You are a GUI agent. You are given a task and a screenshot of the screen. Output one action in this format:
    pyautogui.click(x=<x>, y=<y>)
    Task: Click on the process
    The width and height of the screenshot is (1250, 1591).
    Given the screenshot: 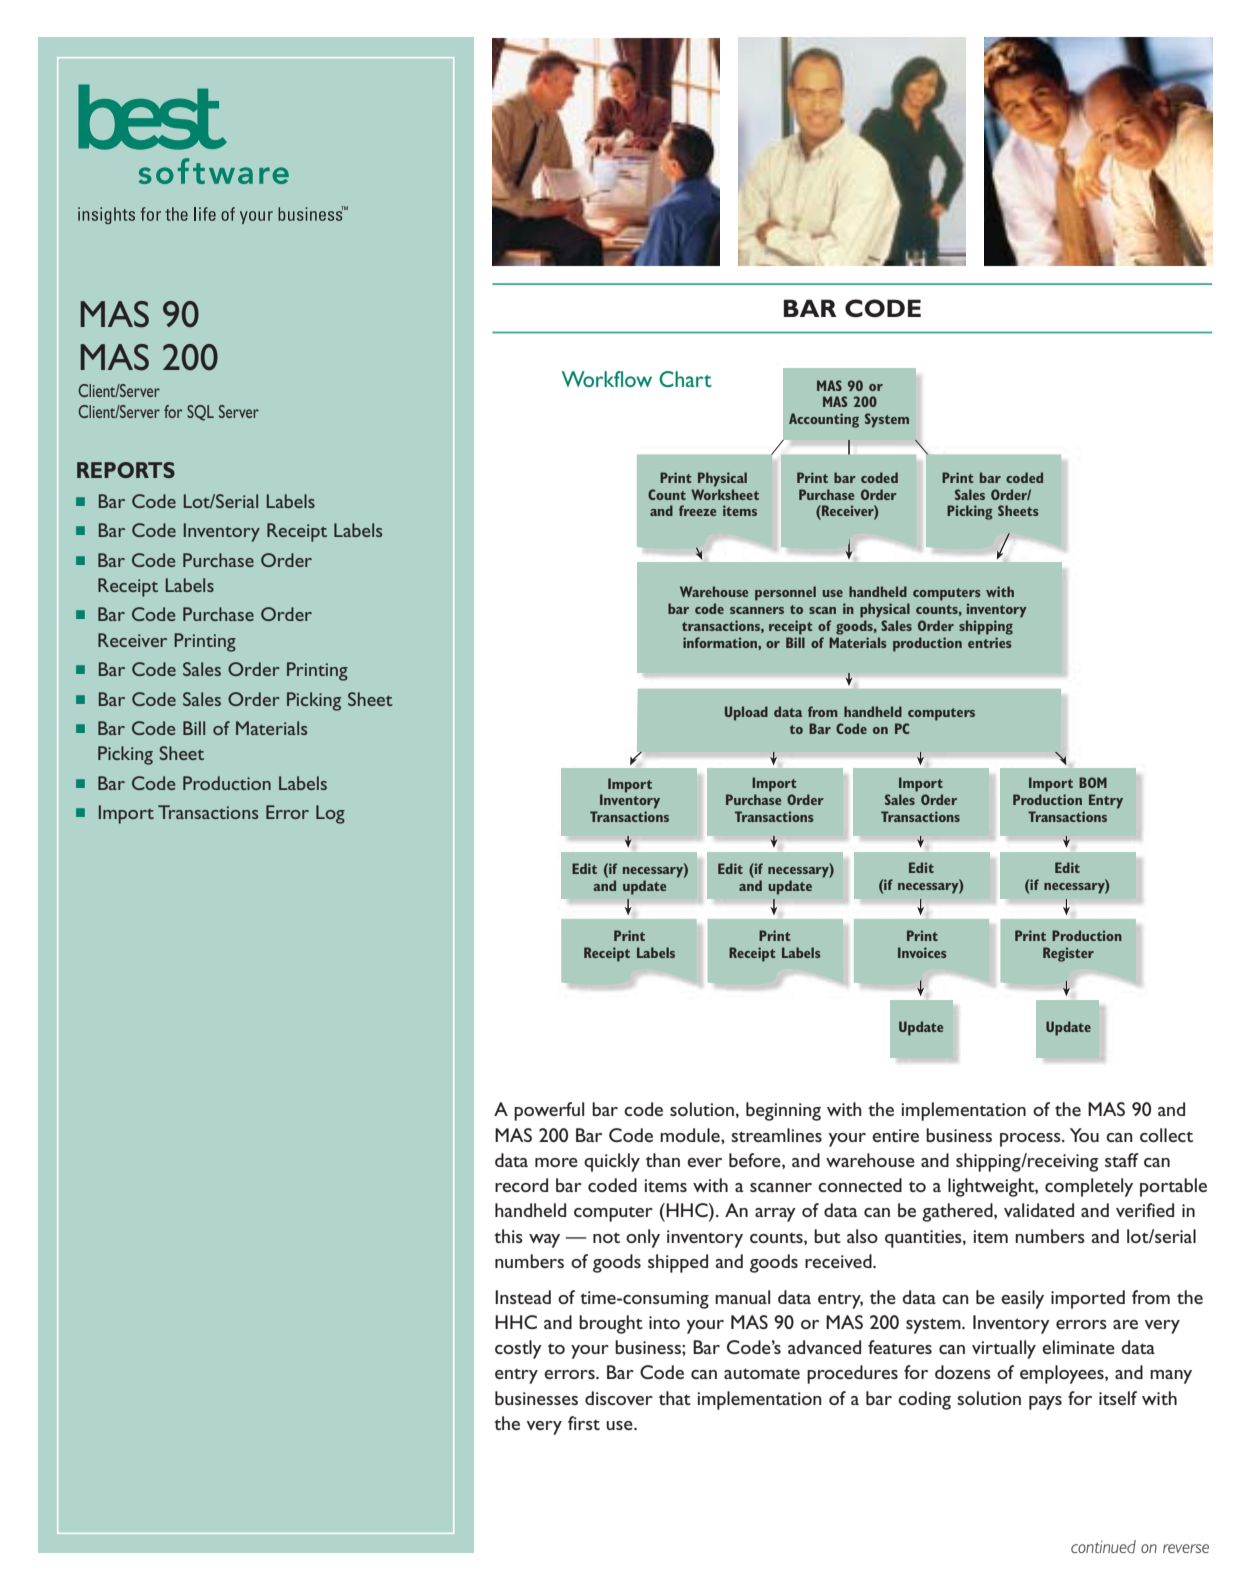 What is the action you would take?
    pyautogui.click(x=1031, y=1140)
